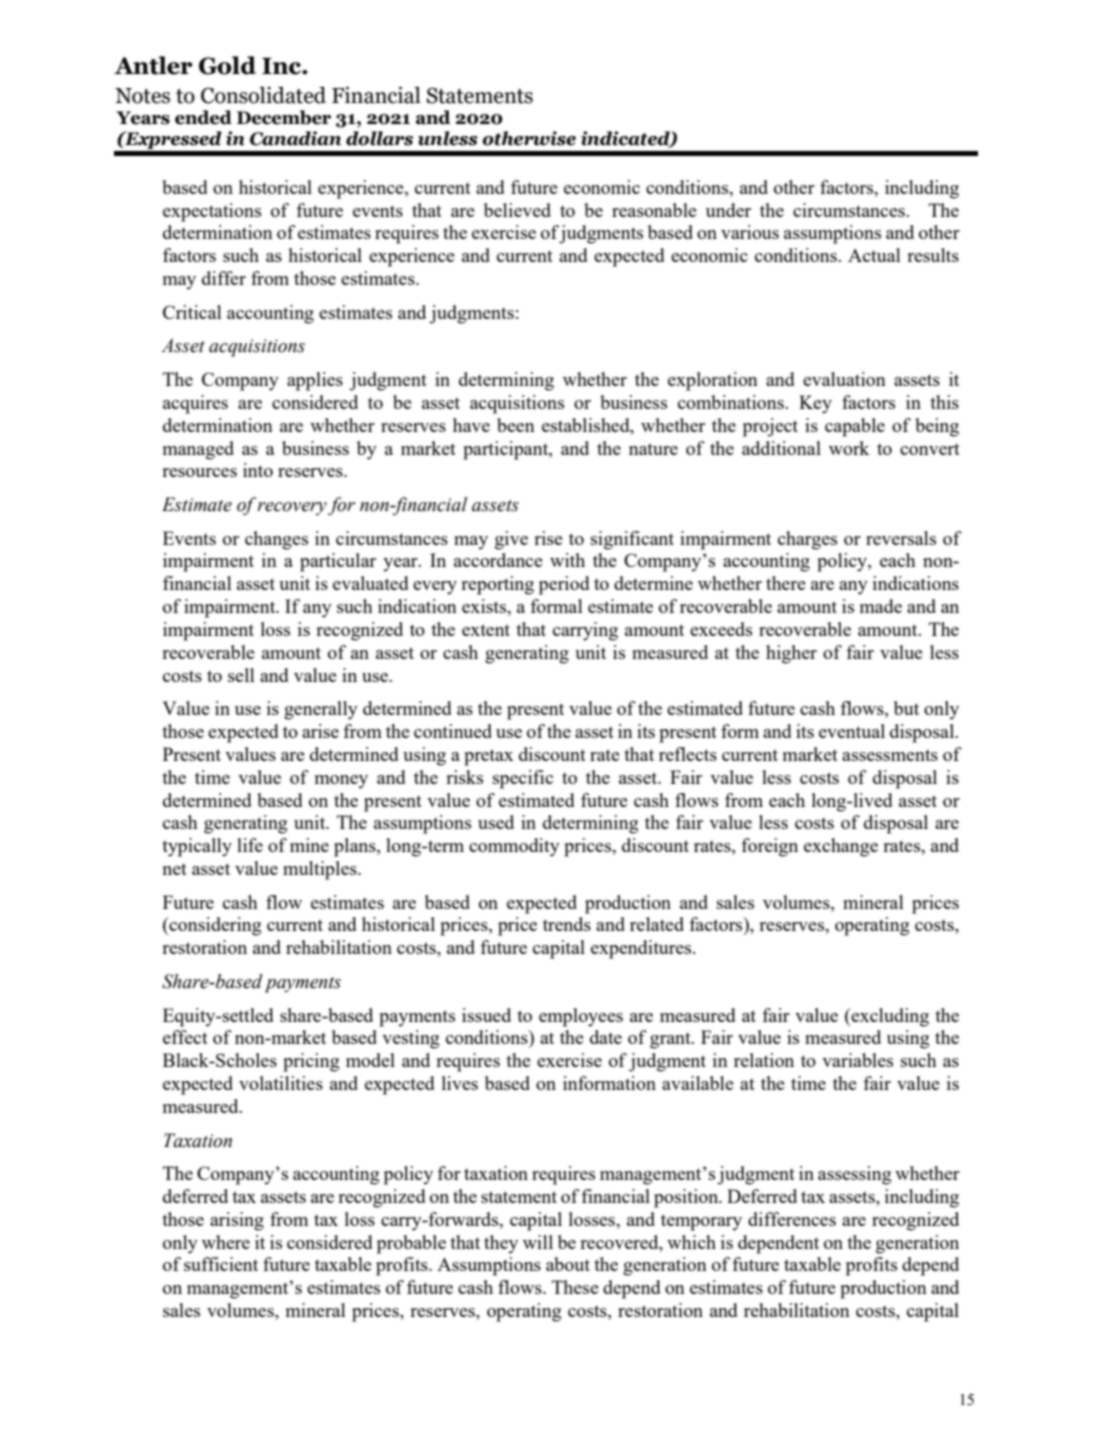 The height and width of the document is (1429, 1105). I want to click on higher, so click(791, 654).
